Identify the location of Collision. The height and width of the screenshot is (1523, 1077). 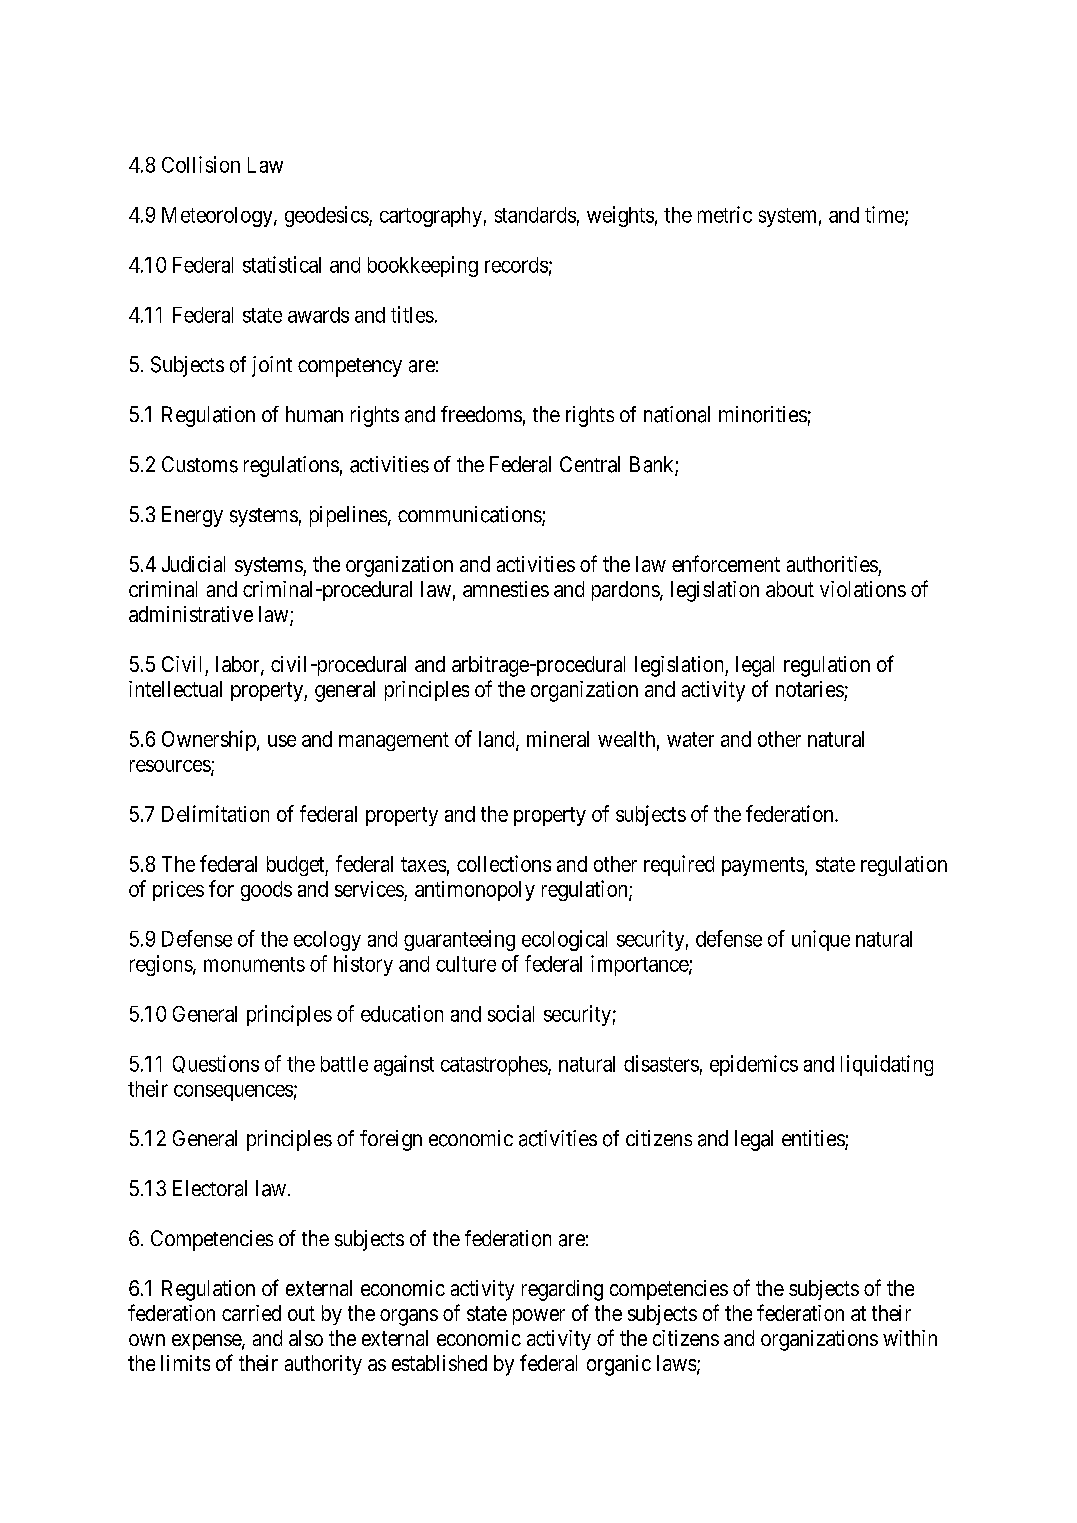
(201, 164).
